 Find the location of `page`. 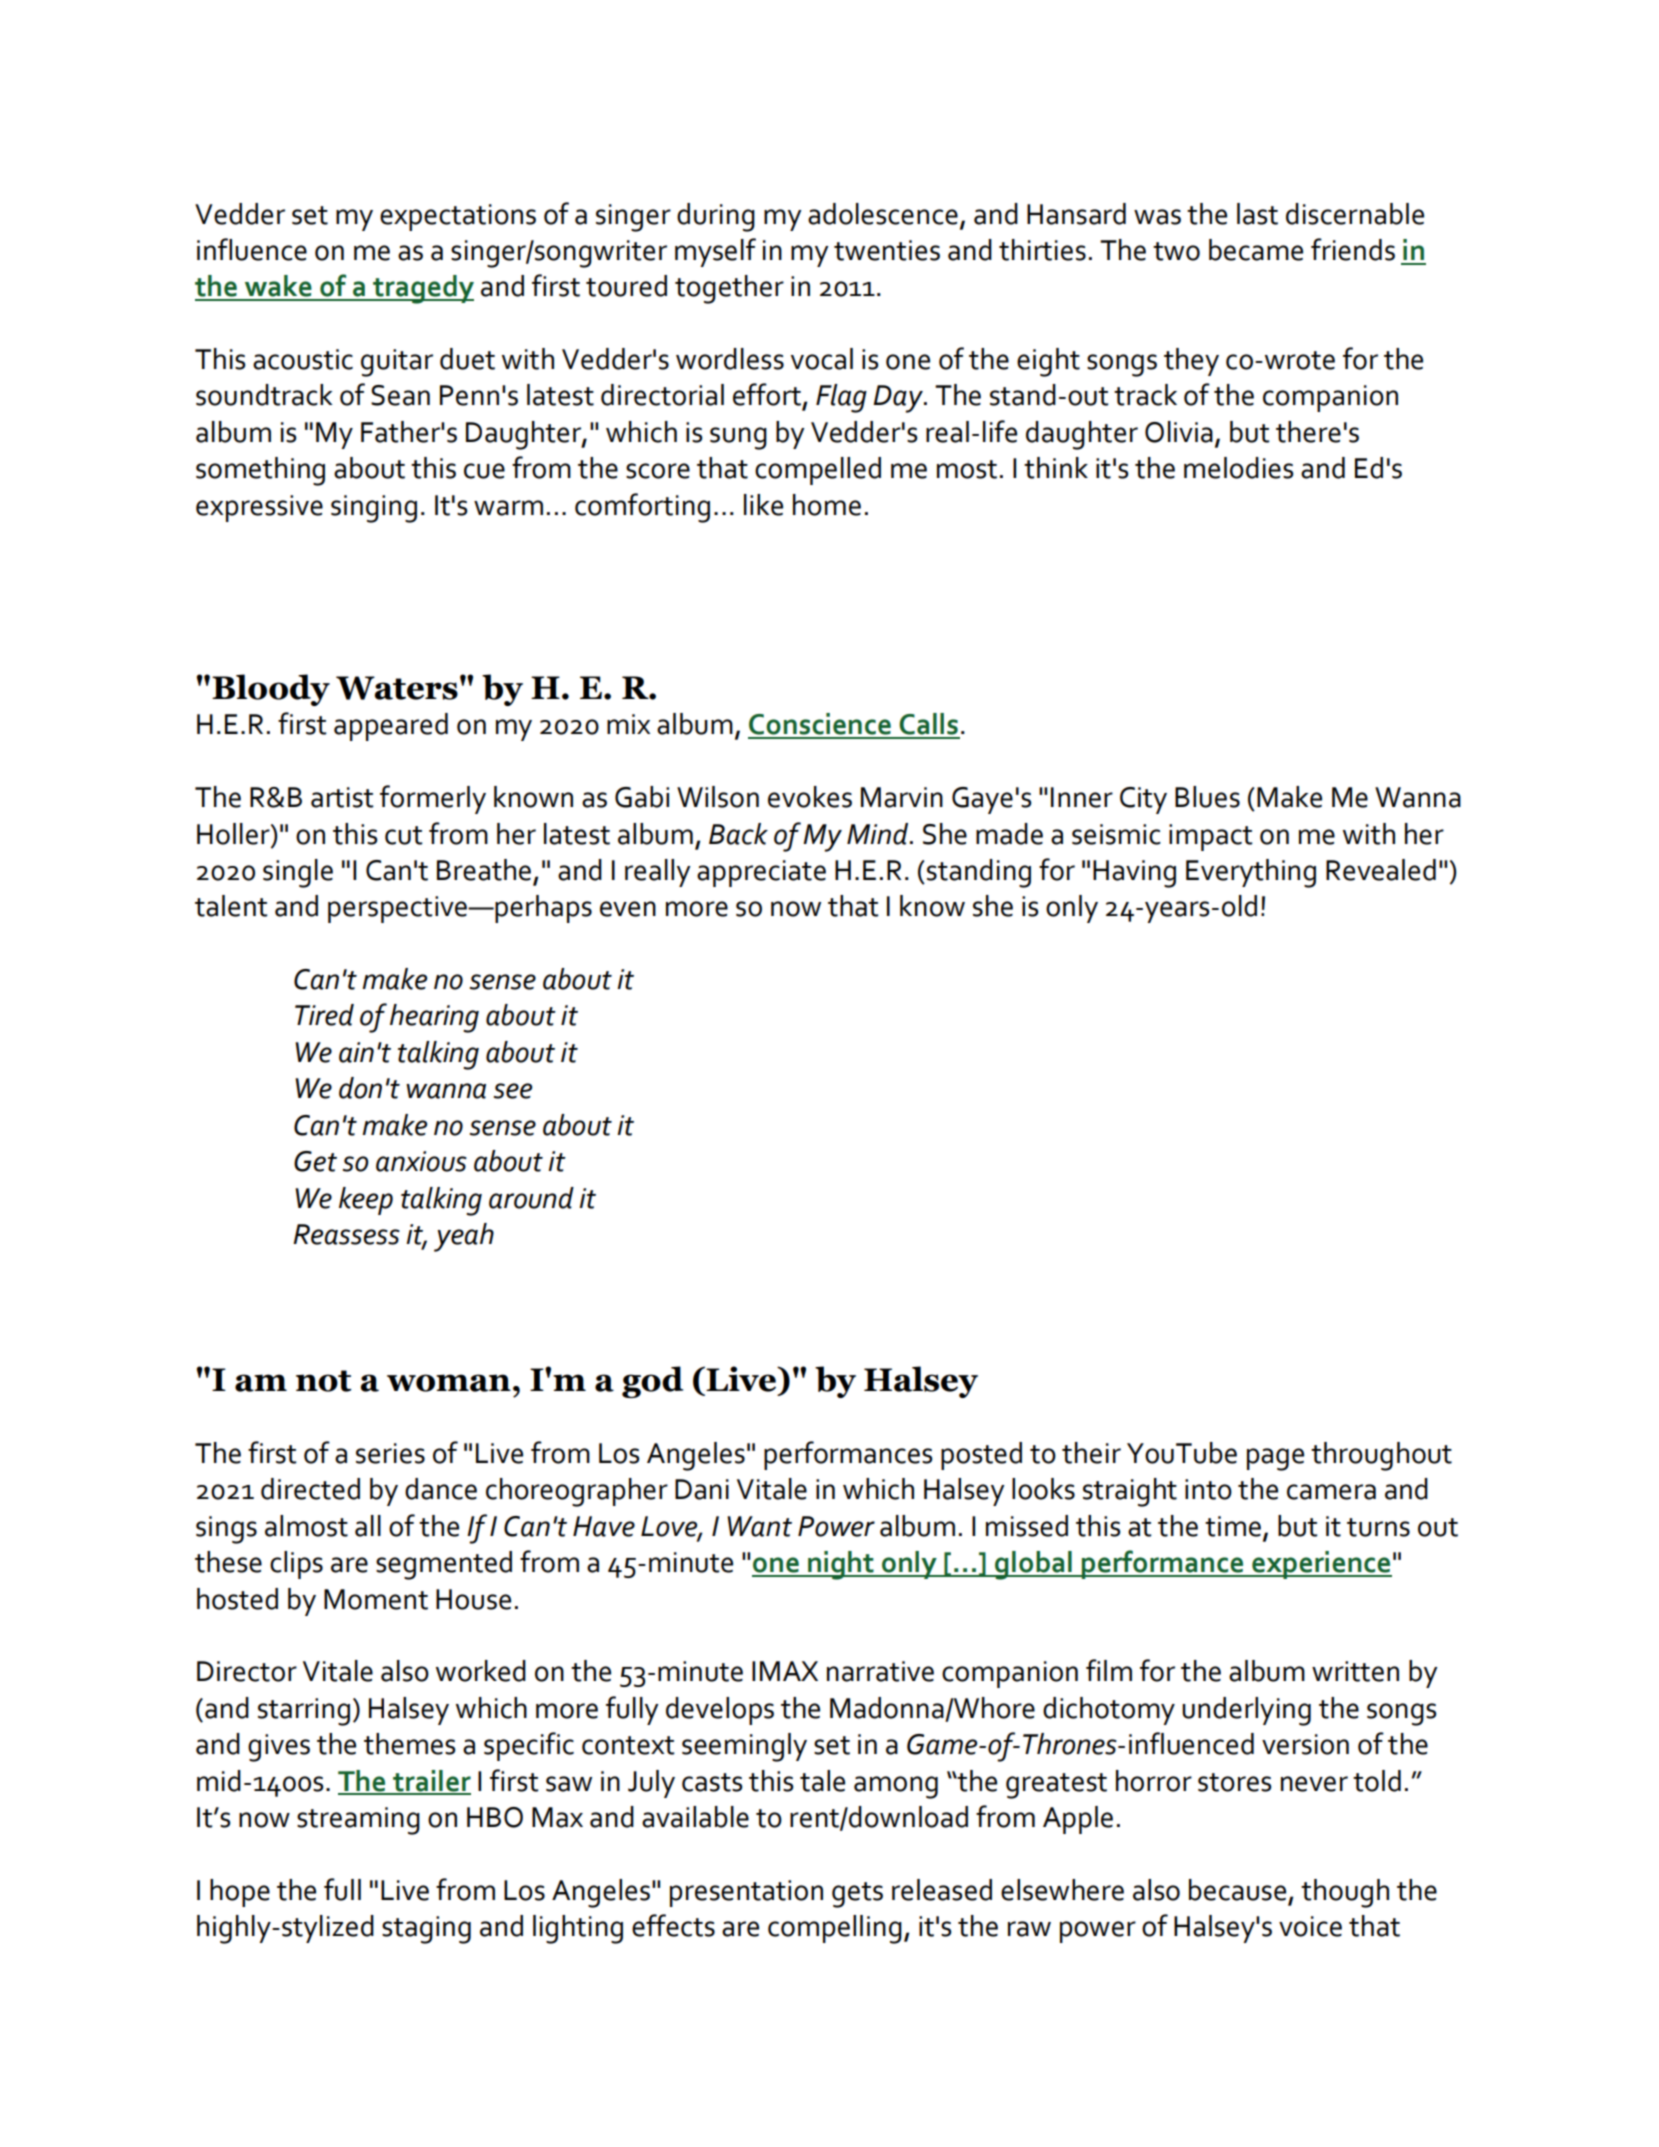

page is located at coordinates (1275, 1459).
